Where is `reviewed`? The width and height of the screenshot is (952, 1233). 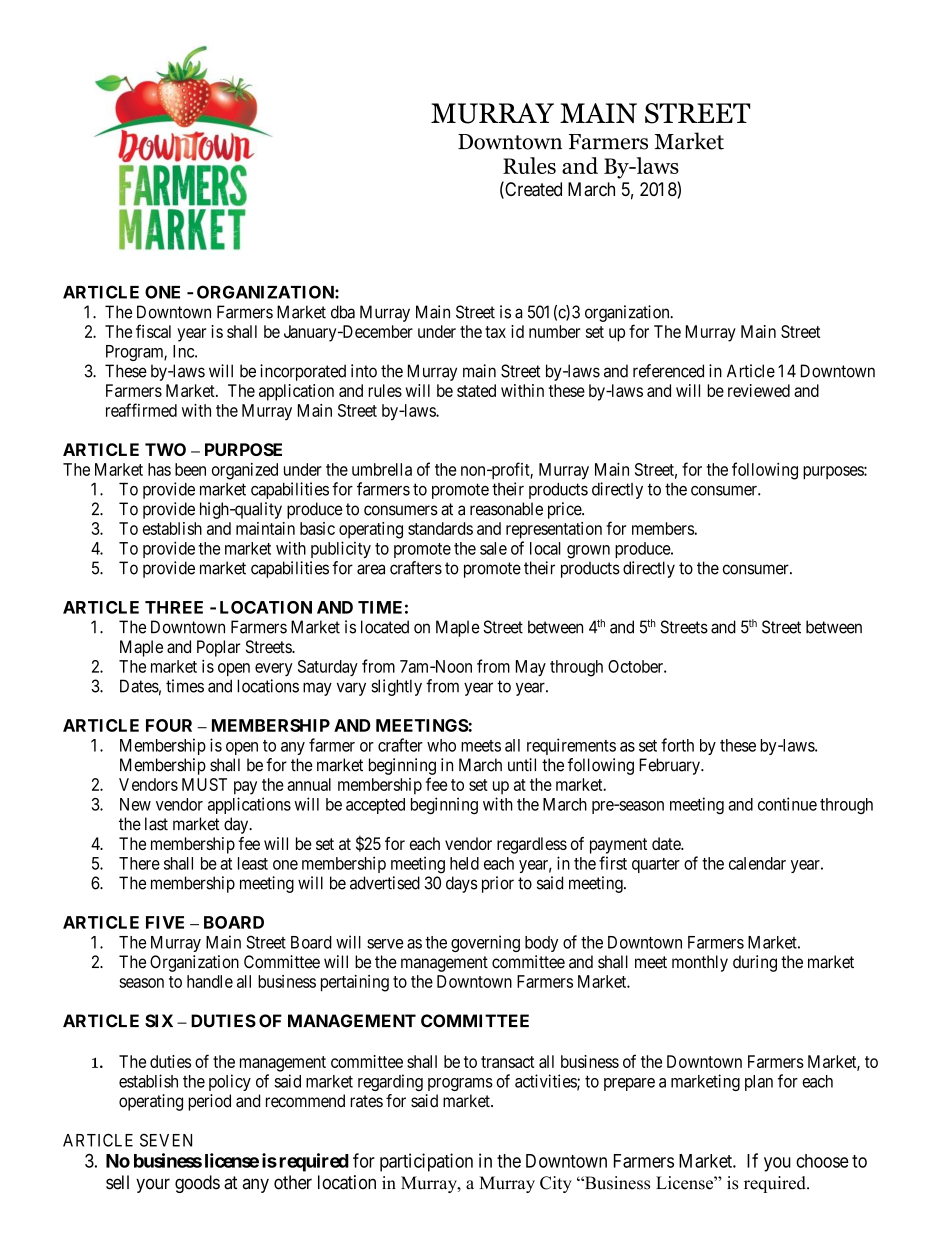 reviewed is located at coordinates (759, 390).
